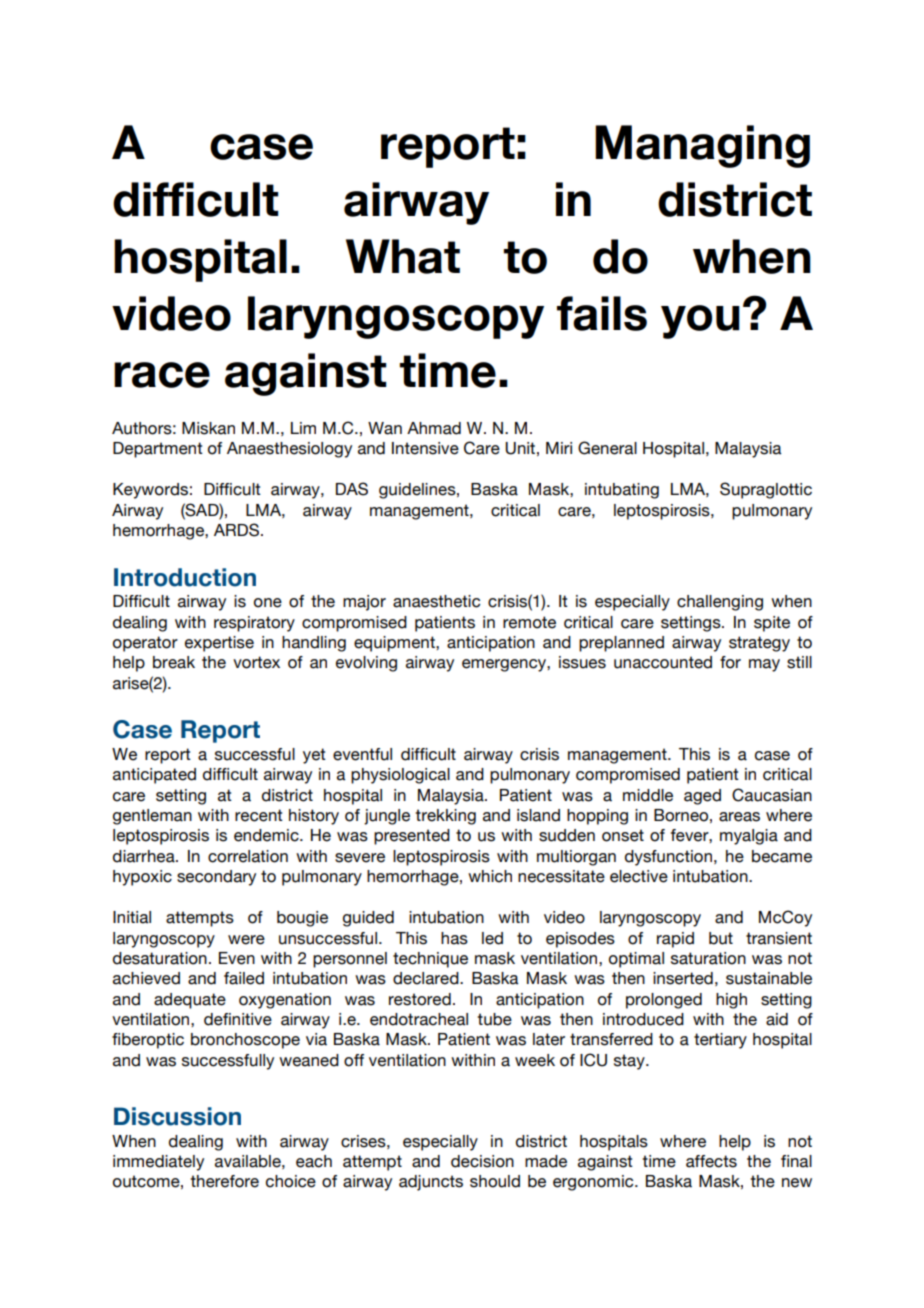  I want to click on ARDS, so click(238, 530).
